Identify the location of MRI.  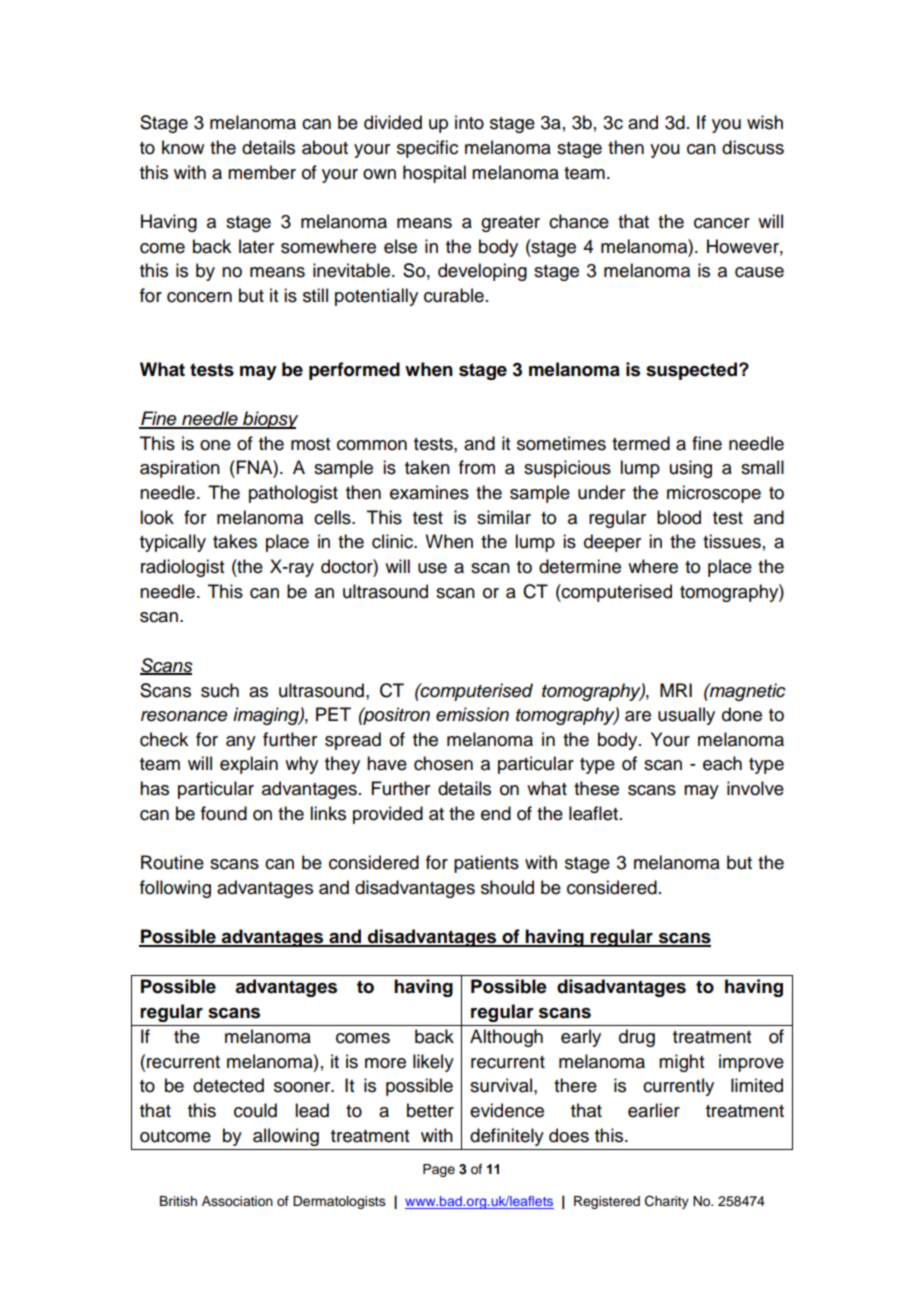
(676, 690).
